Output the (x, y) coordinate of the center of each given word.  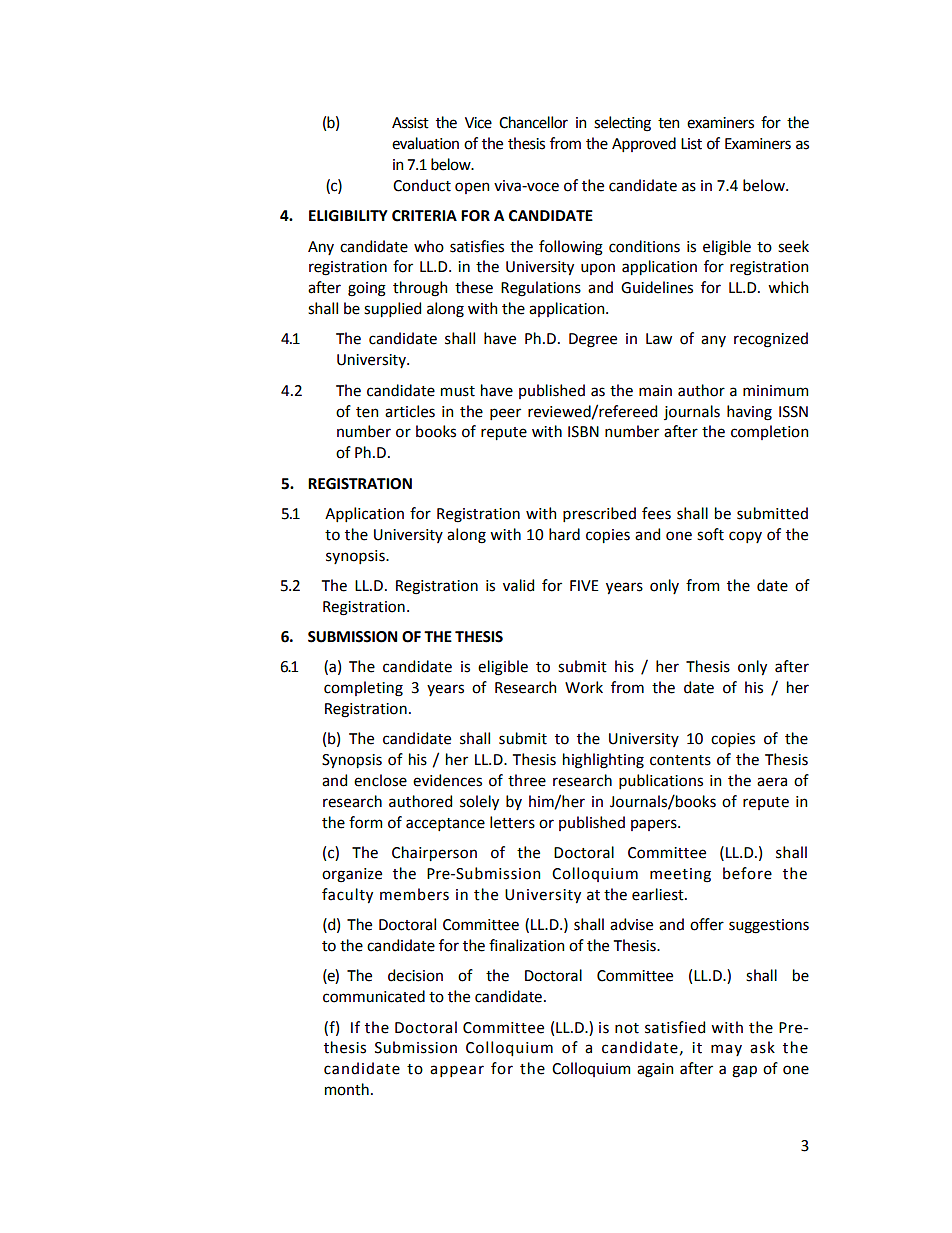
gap (744, 1071)
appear (457, 1071)
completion (769, 432)
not (627, 1028)
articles (410, 411)
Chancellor (533, 122)
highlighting (603, 761)
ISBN (583, 432)
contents (680, 760)
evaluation (425, 143)
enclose (380, 780)
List (691, 144)
